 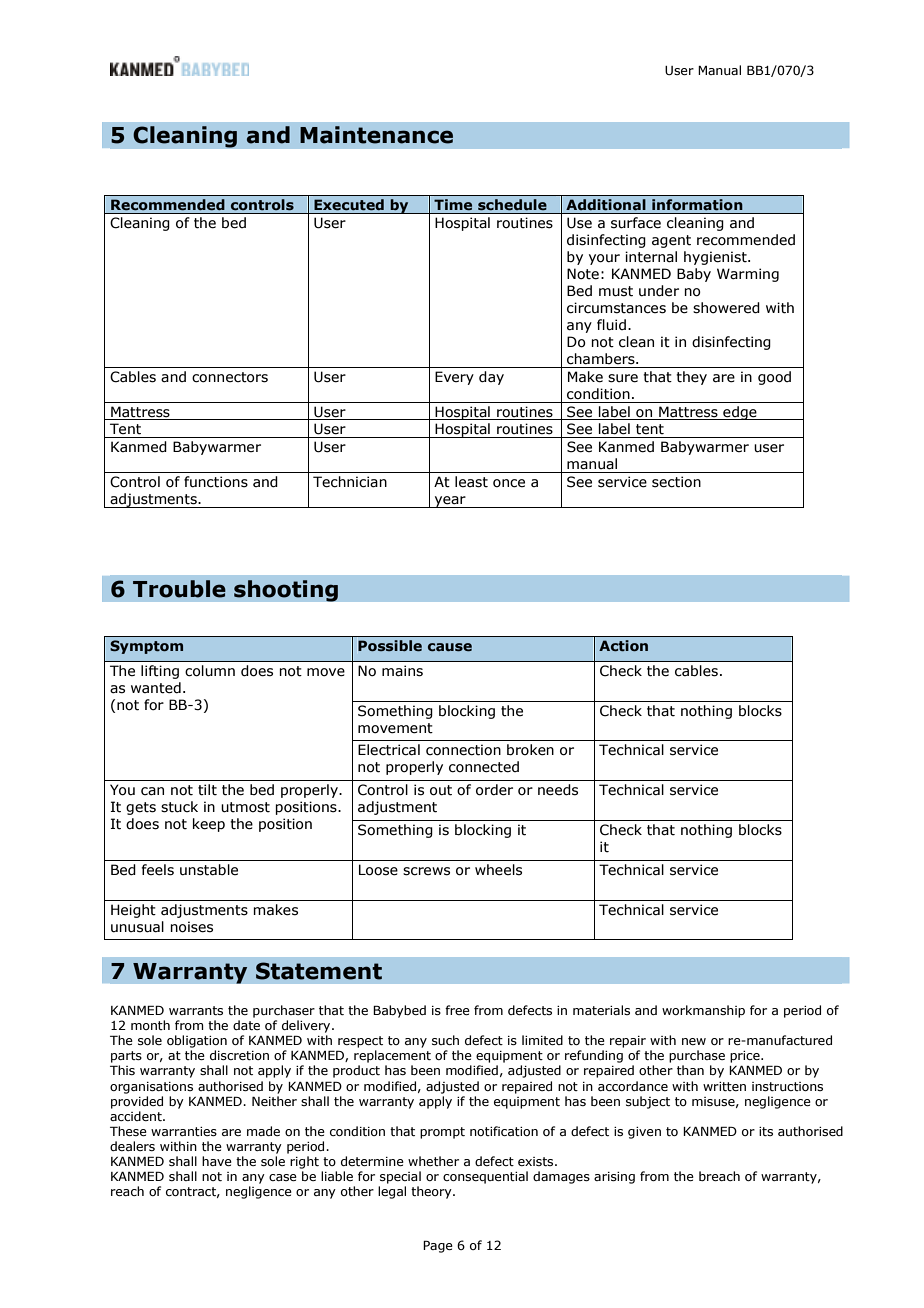 I want to click on Action, so click(x=623, y=645).
